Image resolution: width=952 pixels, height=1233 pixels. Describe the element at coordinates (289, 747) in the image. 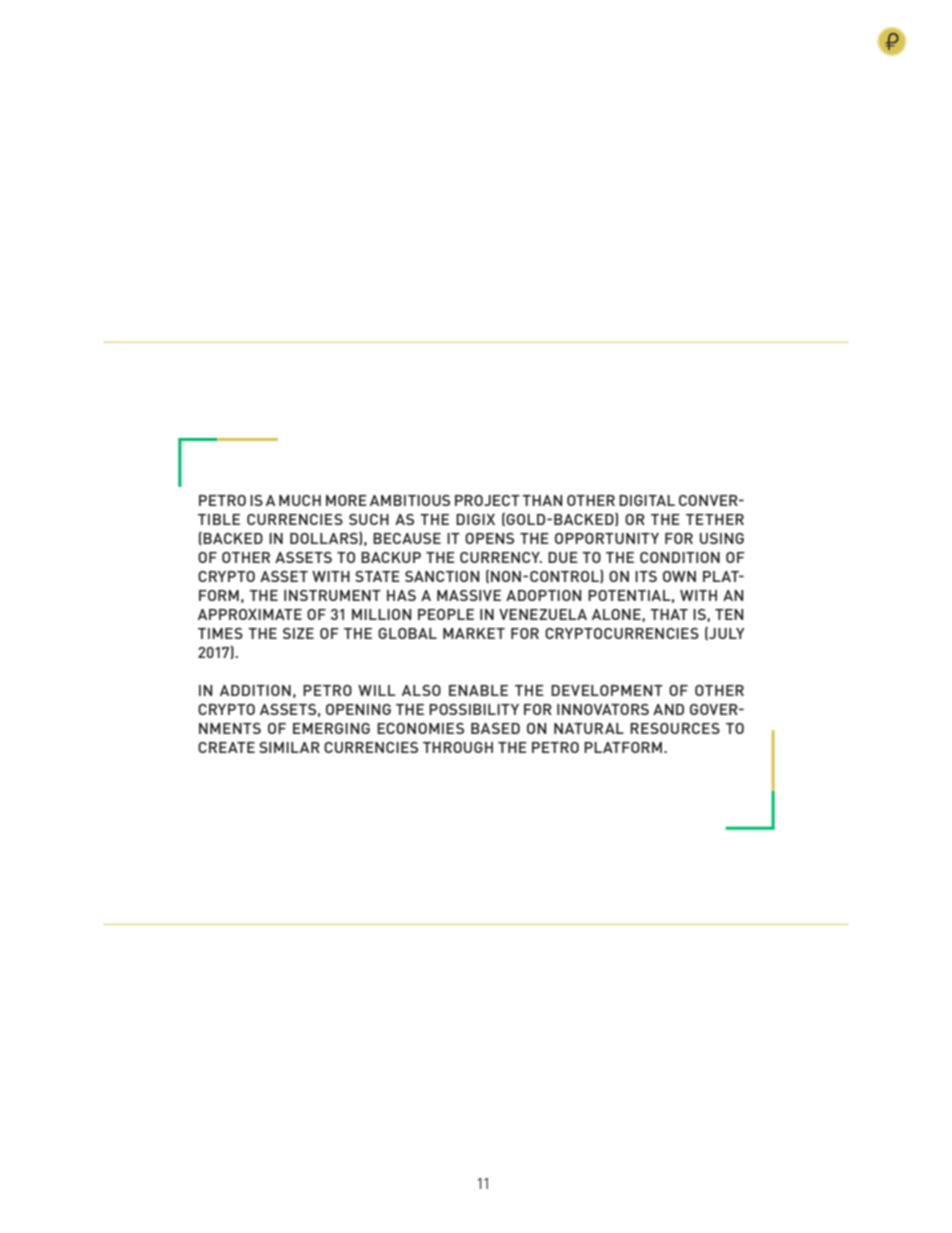

I see `SIMILAR` at that location.
